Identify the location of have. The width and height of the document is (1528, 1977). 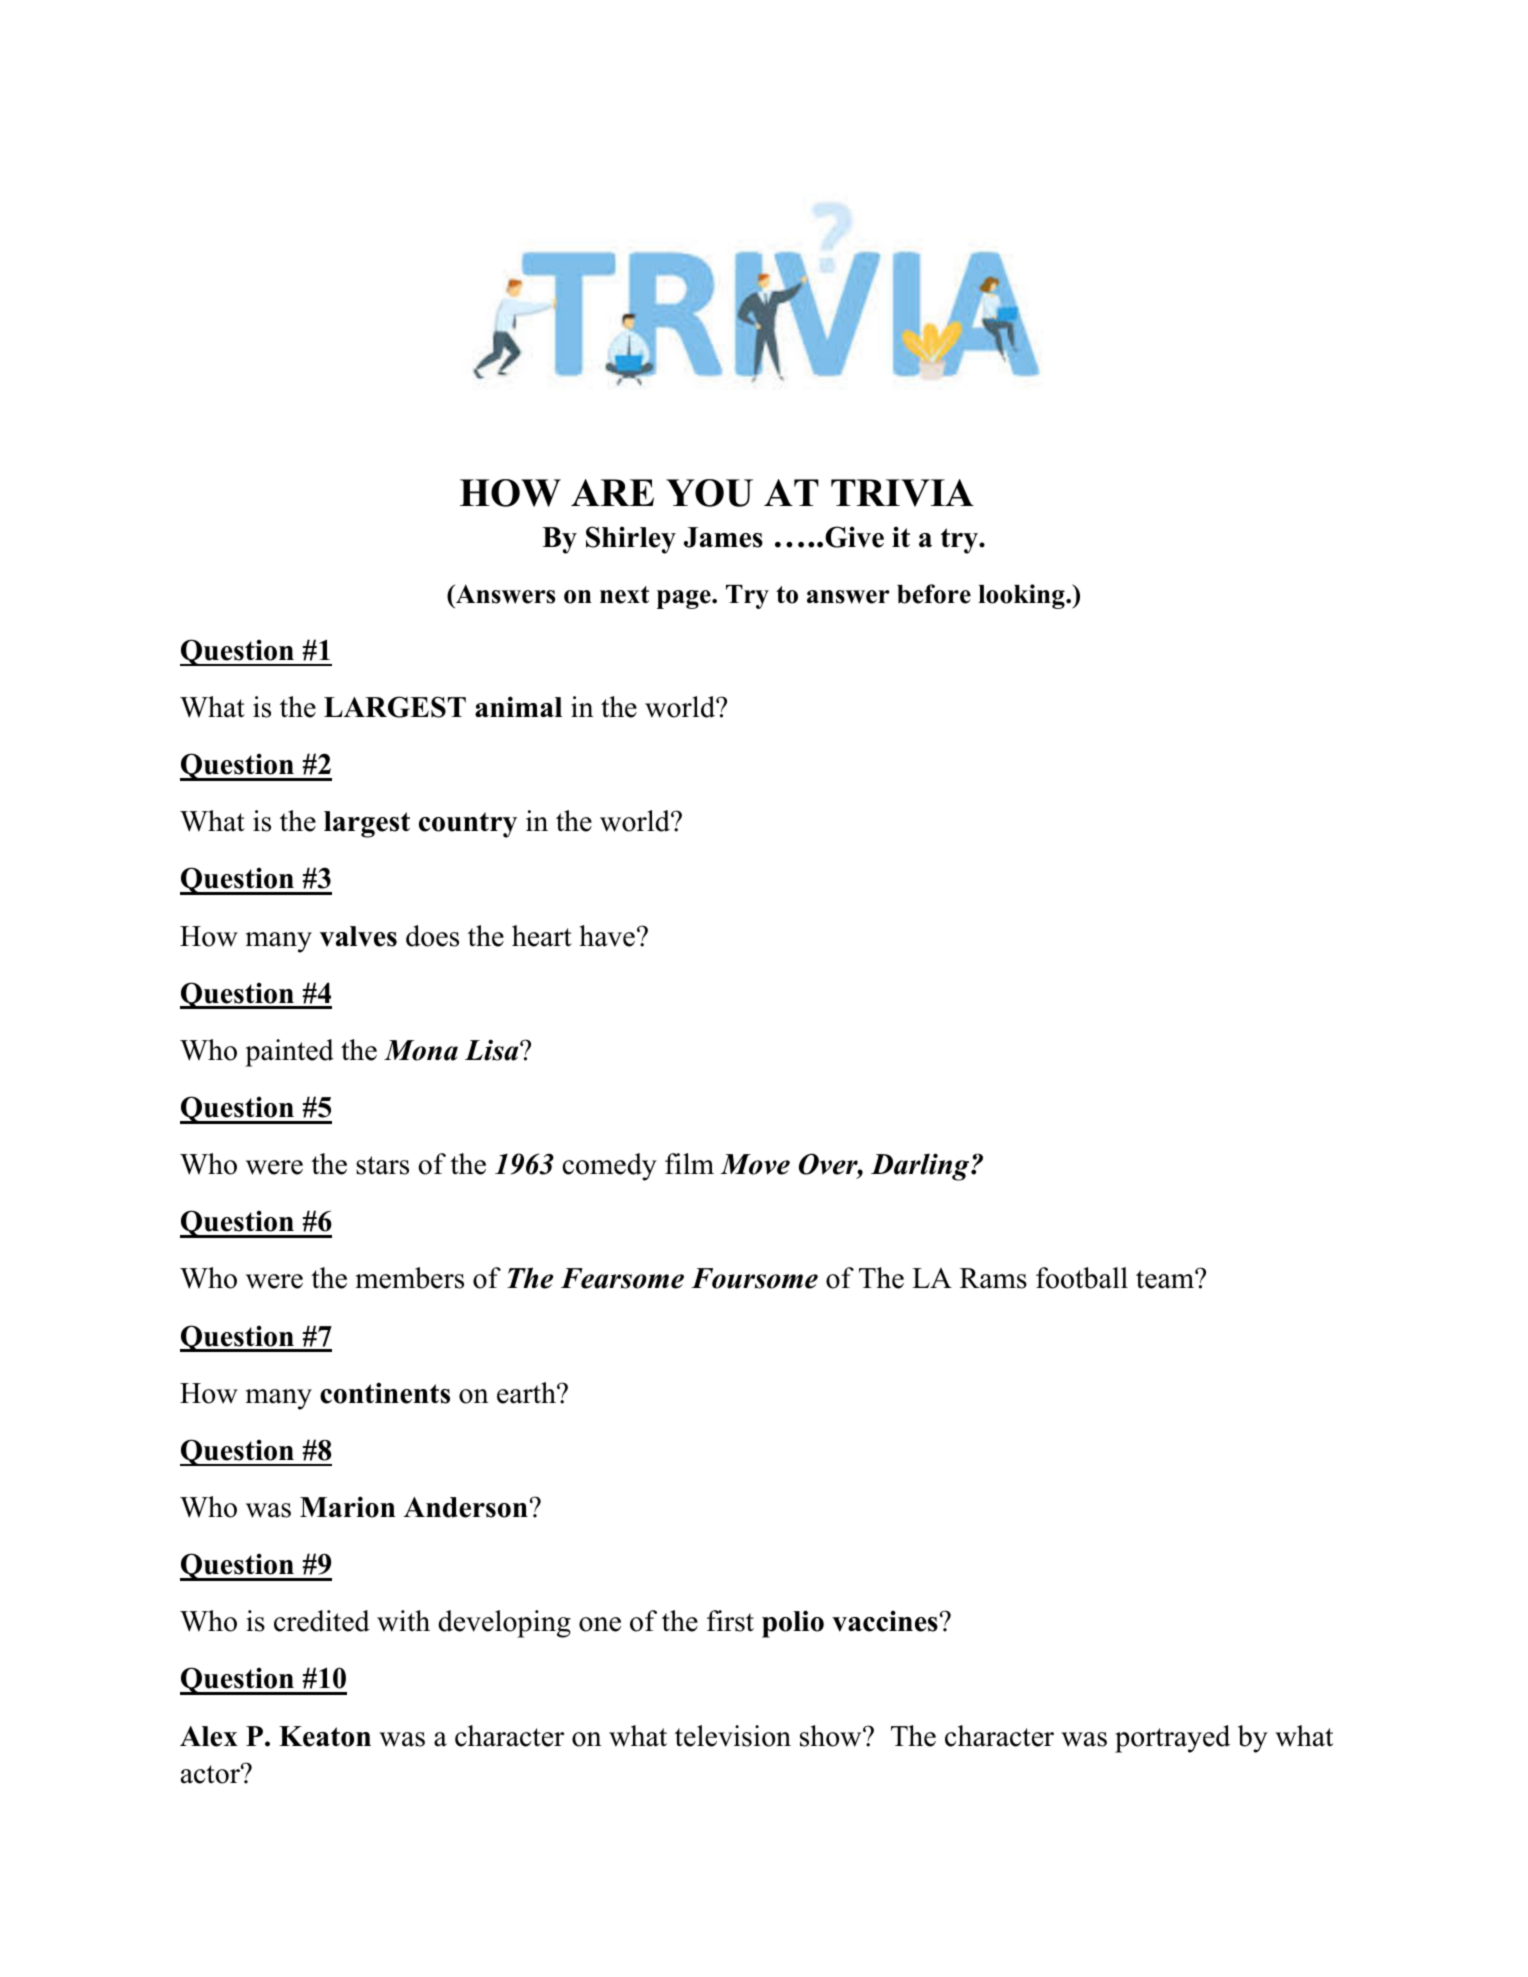
(607, 936).
